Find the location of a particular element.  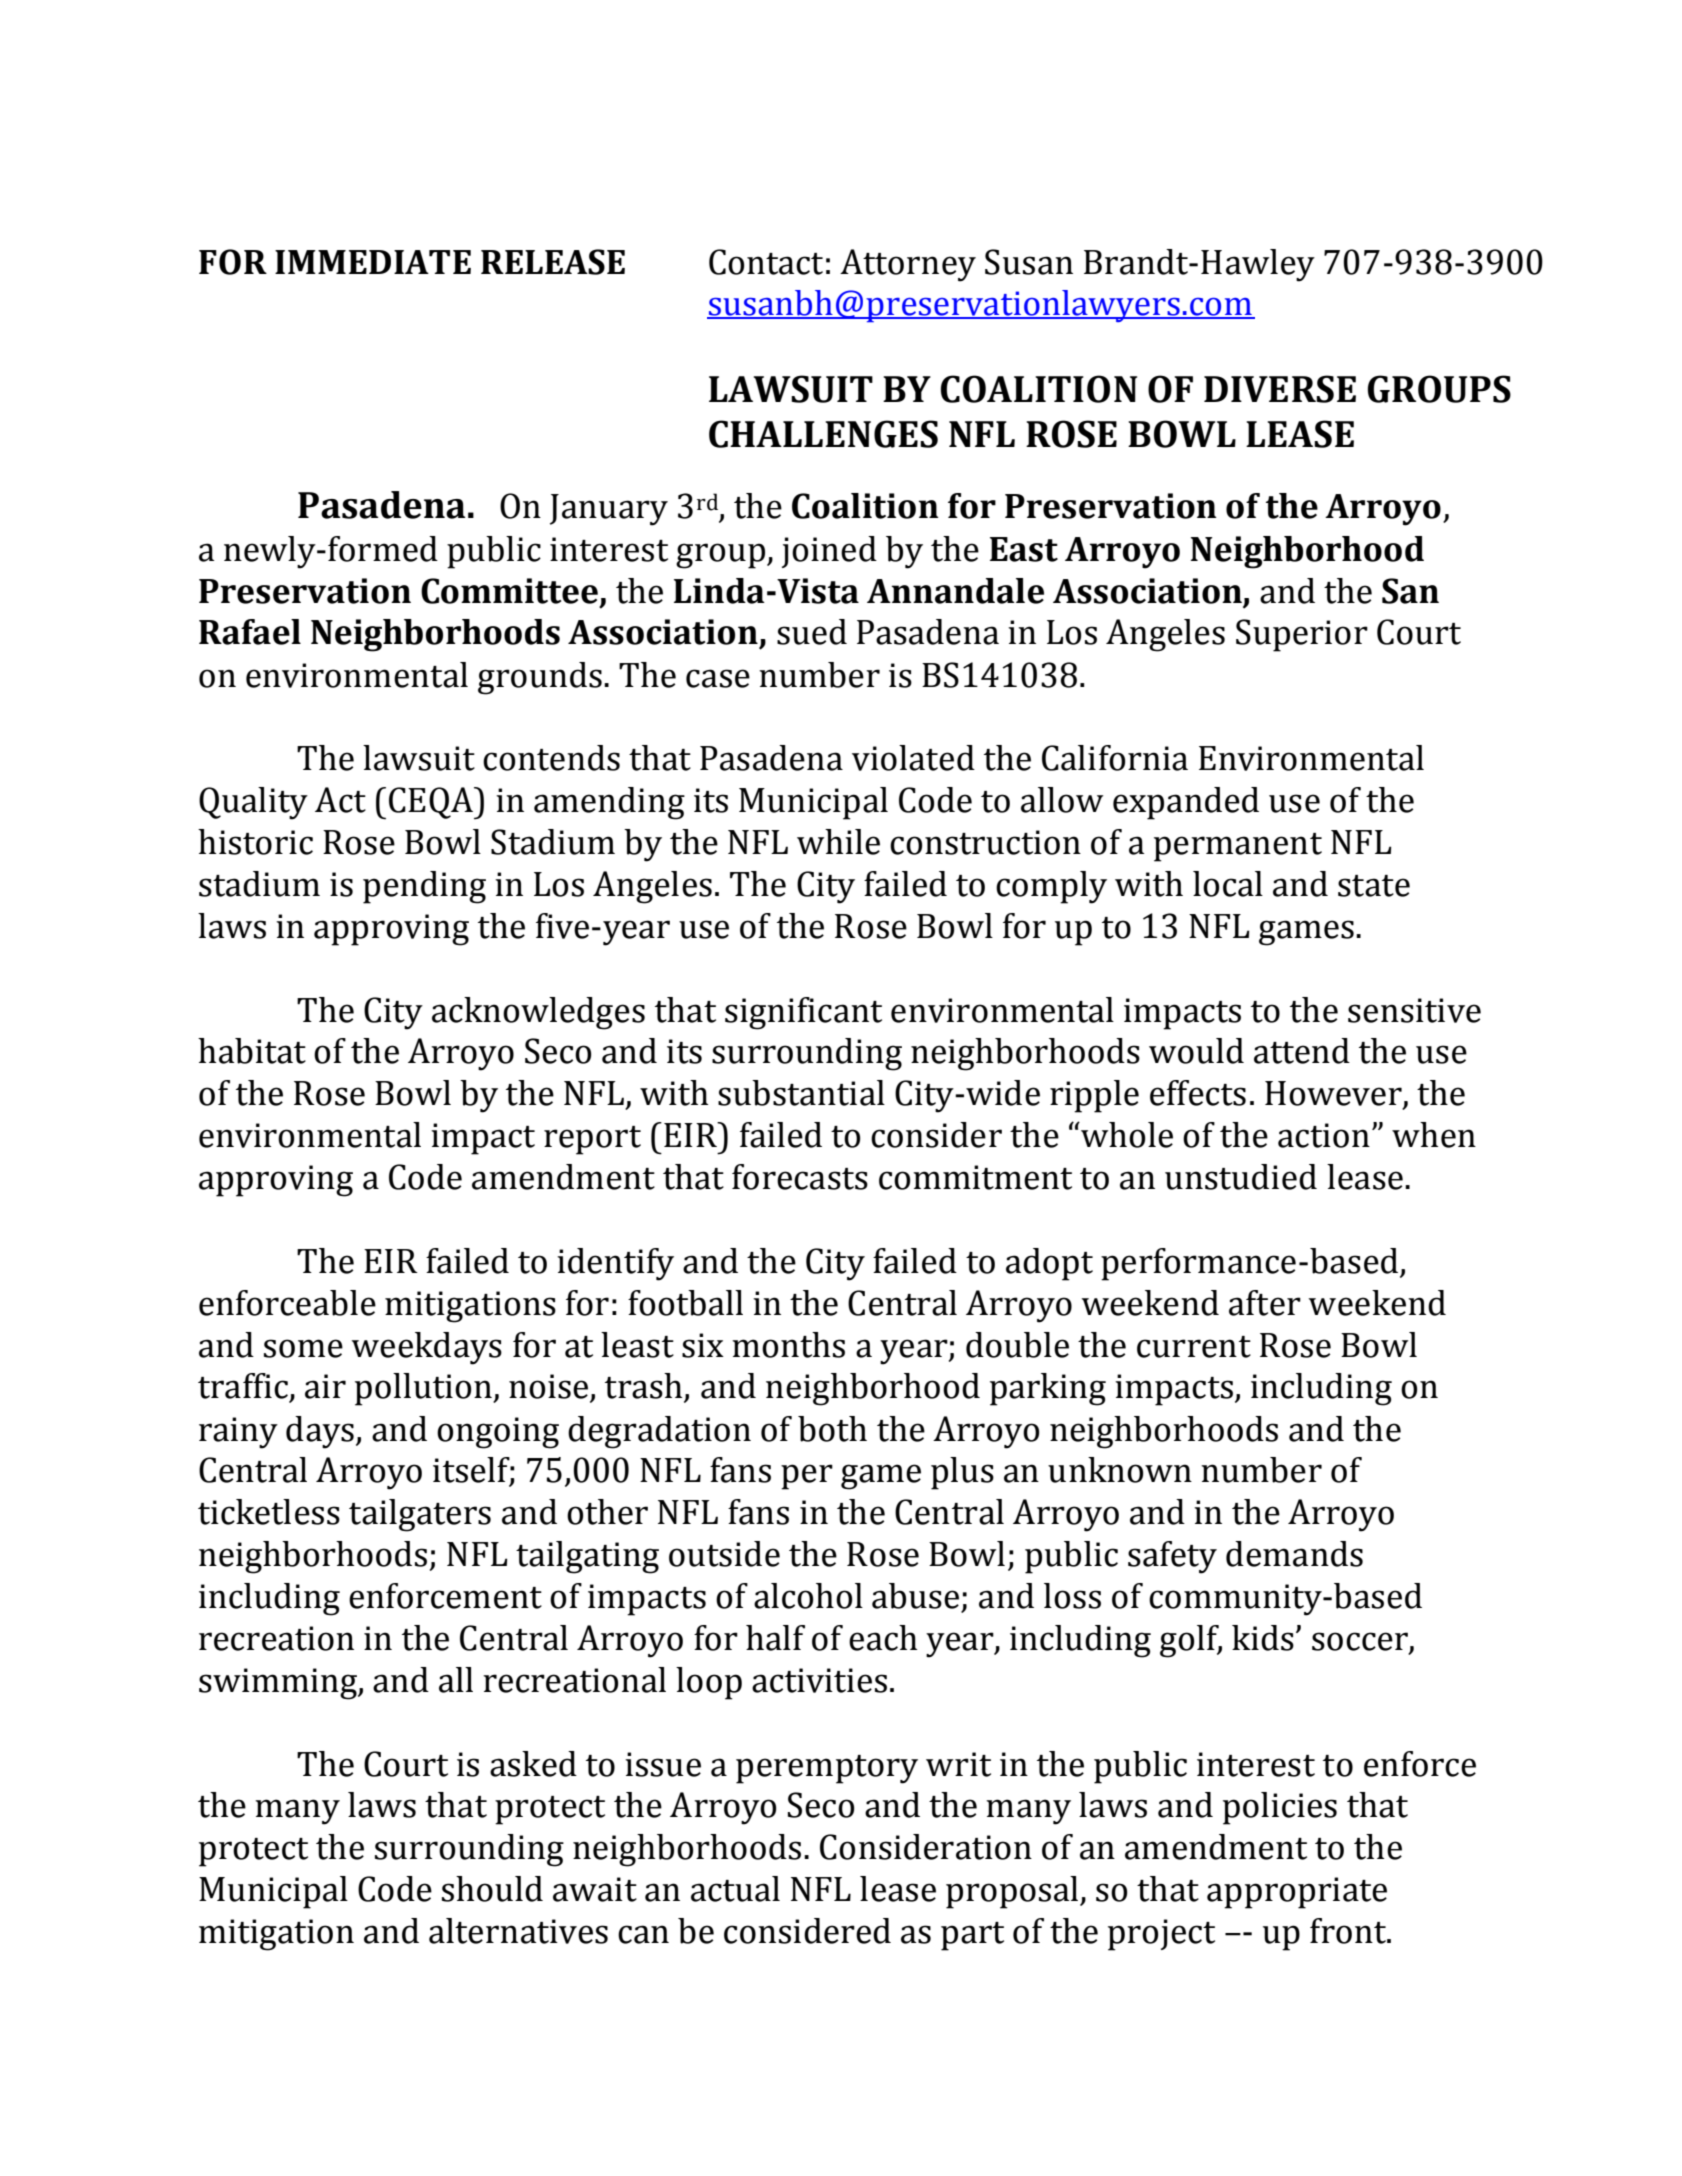

alcohol is located at coordinates (808, 1596).
